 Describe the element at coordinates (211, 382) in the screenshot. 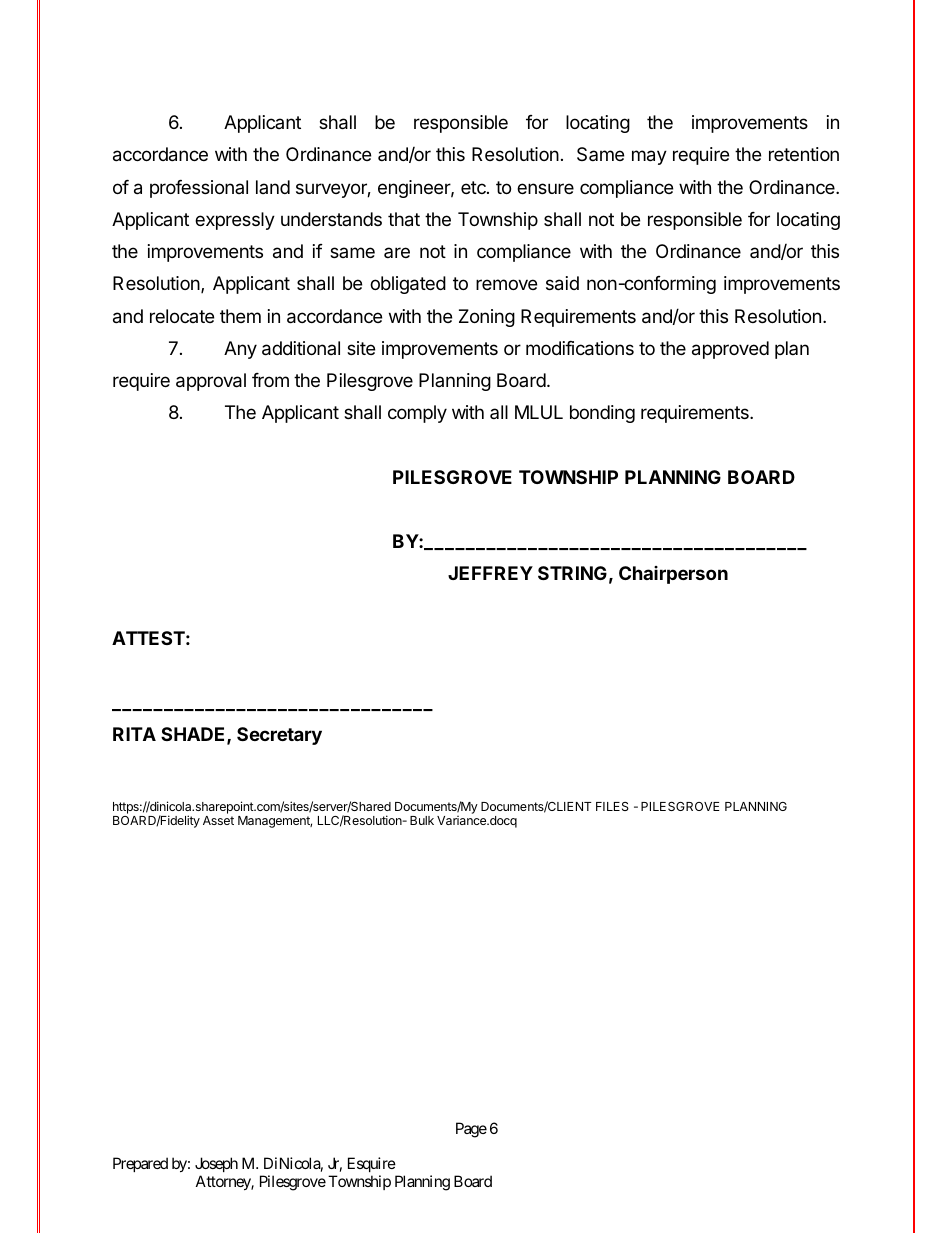

I see `approval` at that location.
